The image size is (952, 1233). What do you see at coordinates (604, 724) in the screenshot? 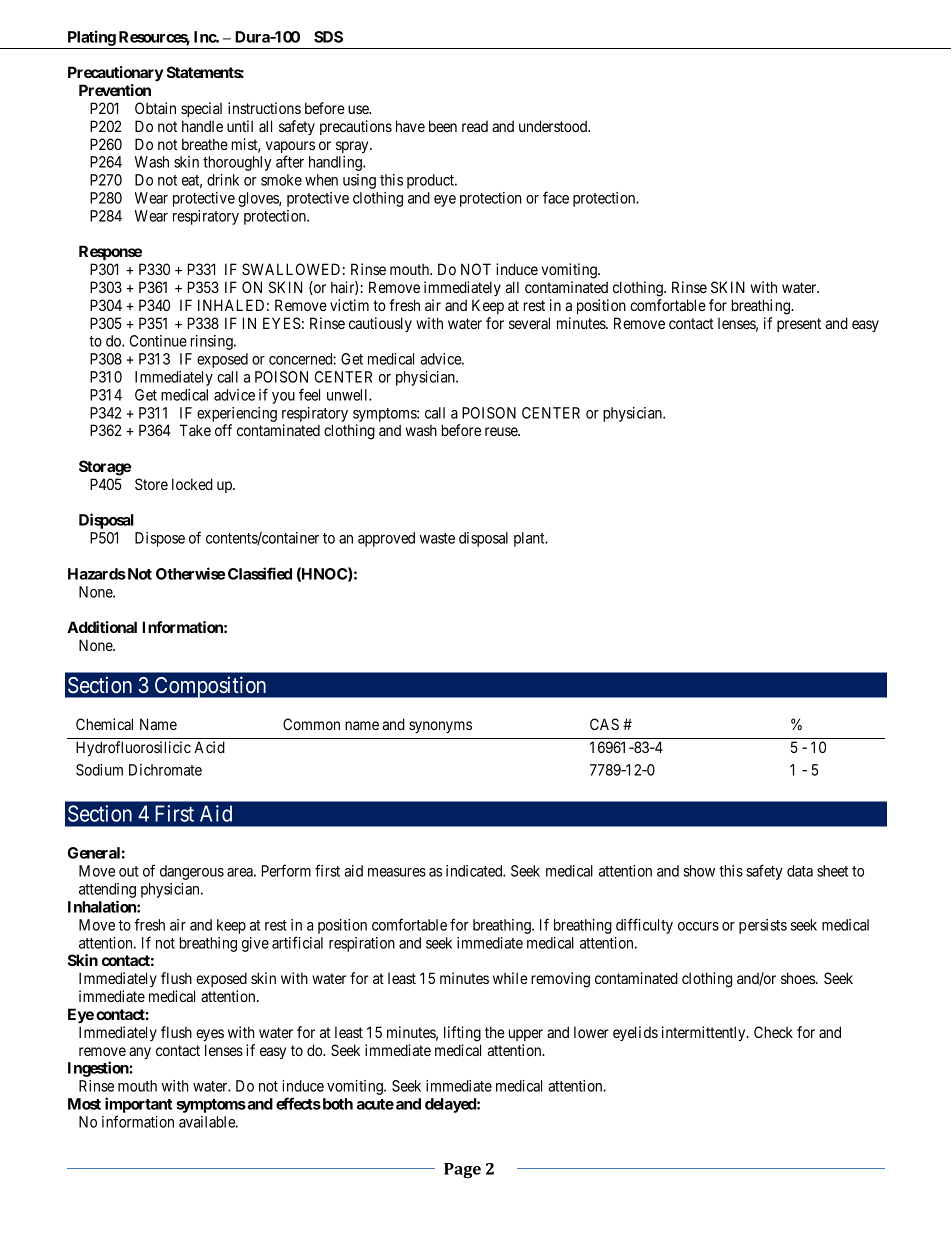
I see `CAS` at bounding box center [604, 724].
